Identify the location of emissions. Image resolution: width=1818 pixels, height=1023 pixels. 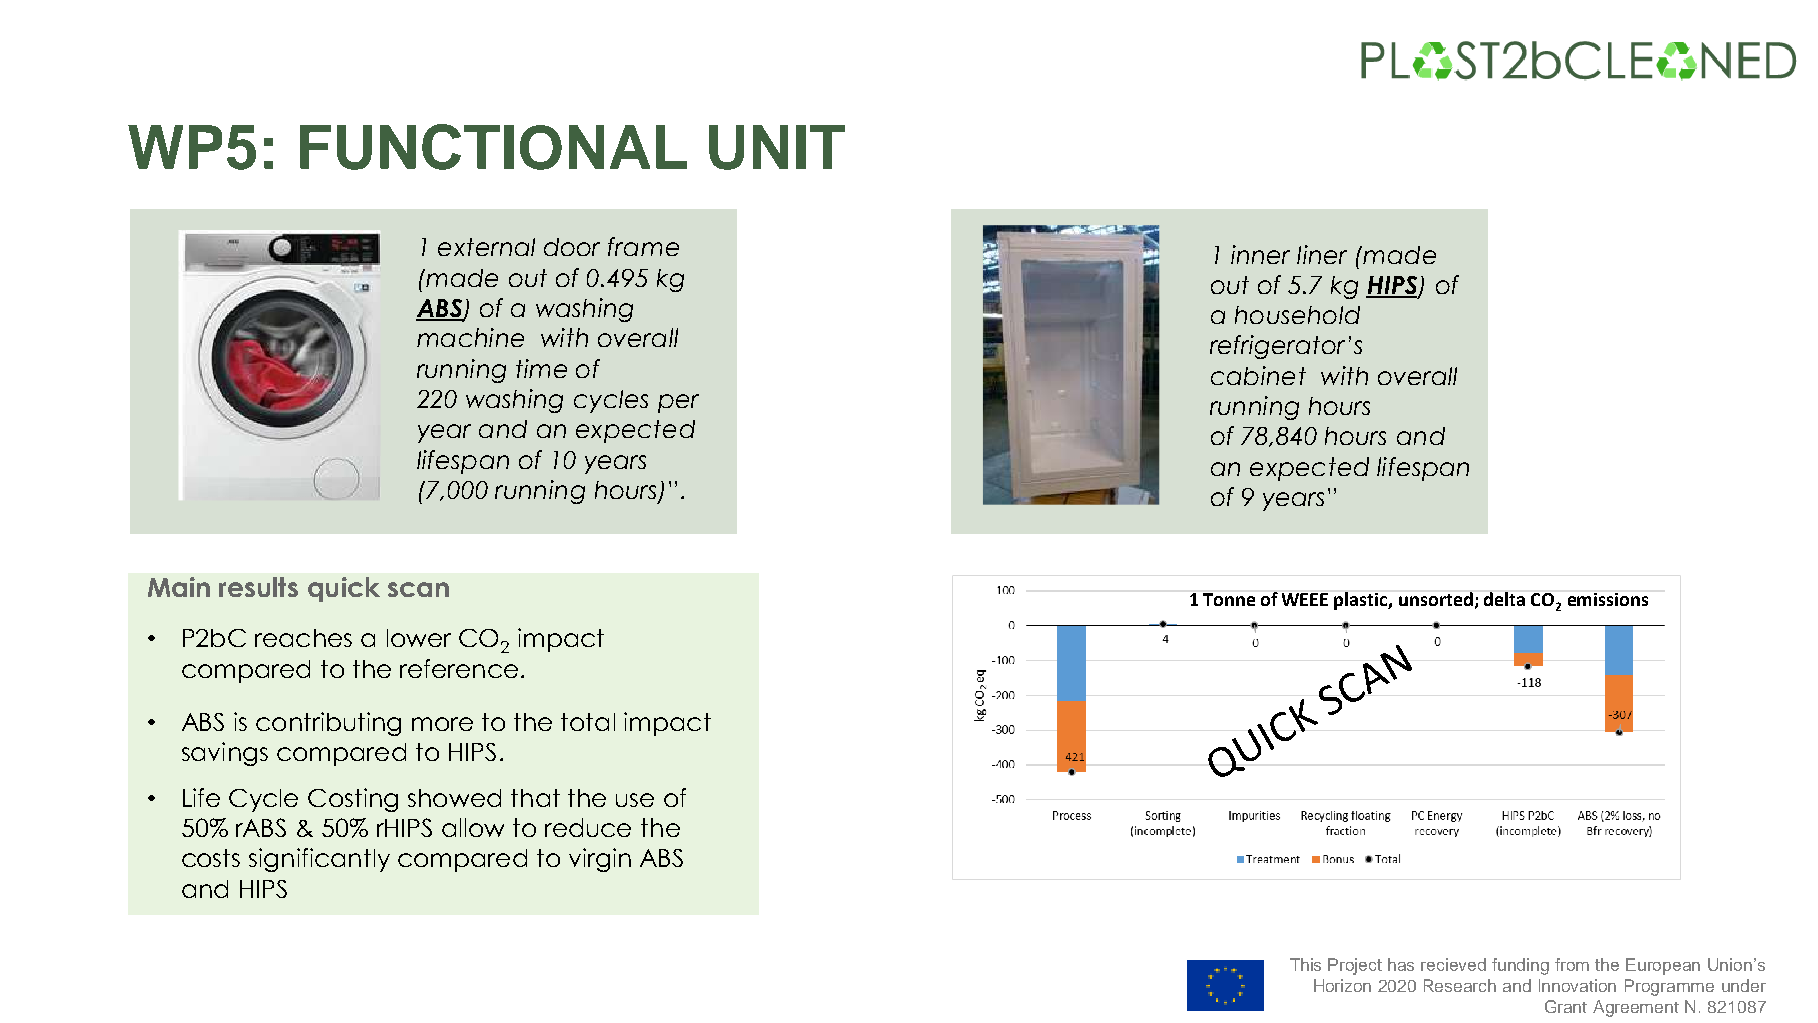
(1608, 599).
